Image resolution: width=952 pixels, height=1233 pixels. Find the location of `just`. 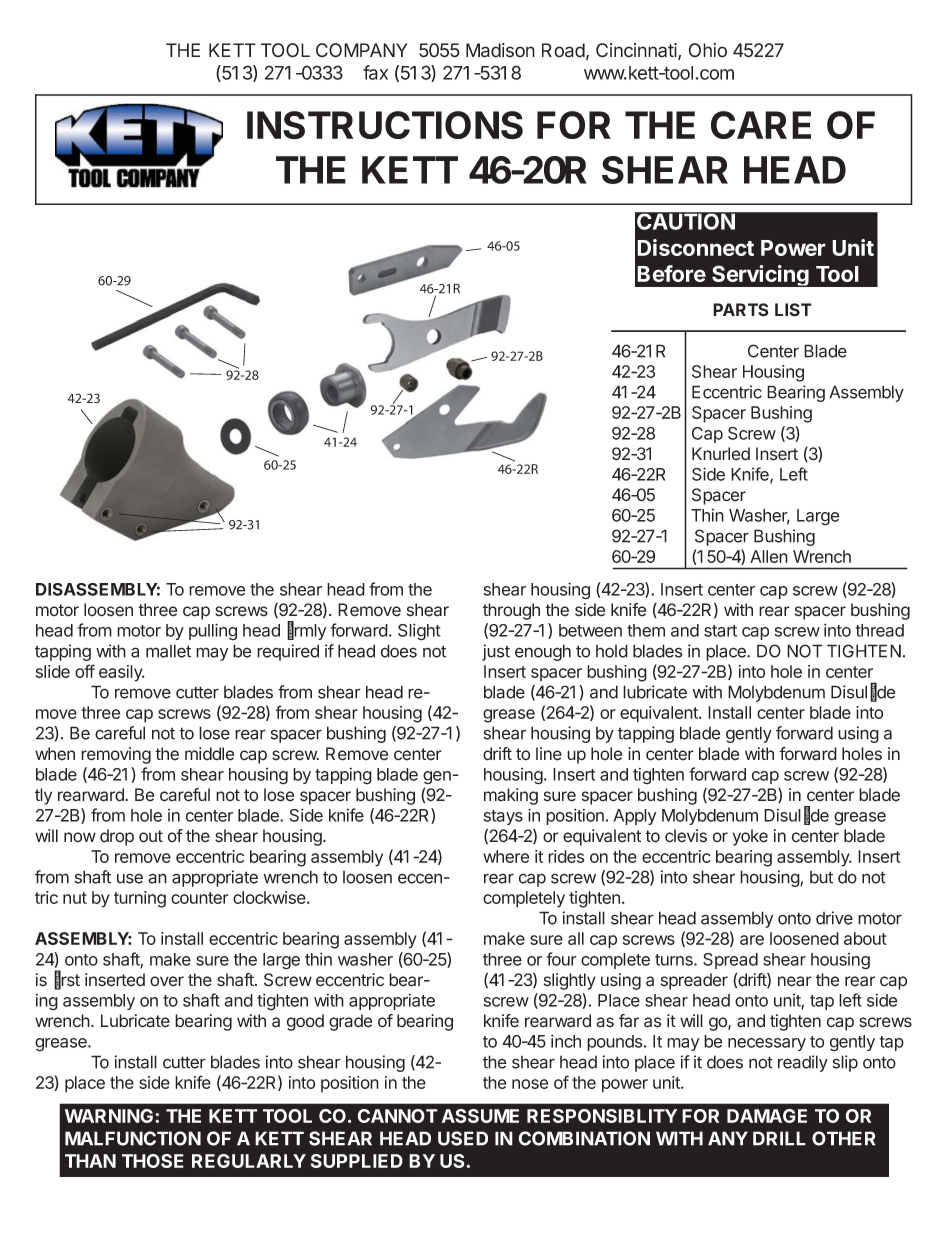

just is located at coordinates (496, 652).
